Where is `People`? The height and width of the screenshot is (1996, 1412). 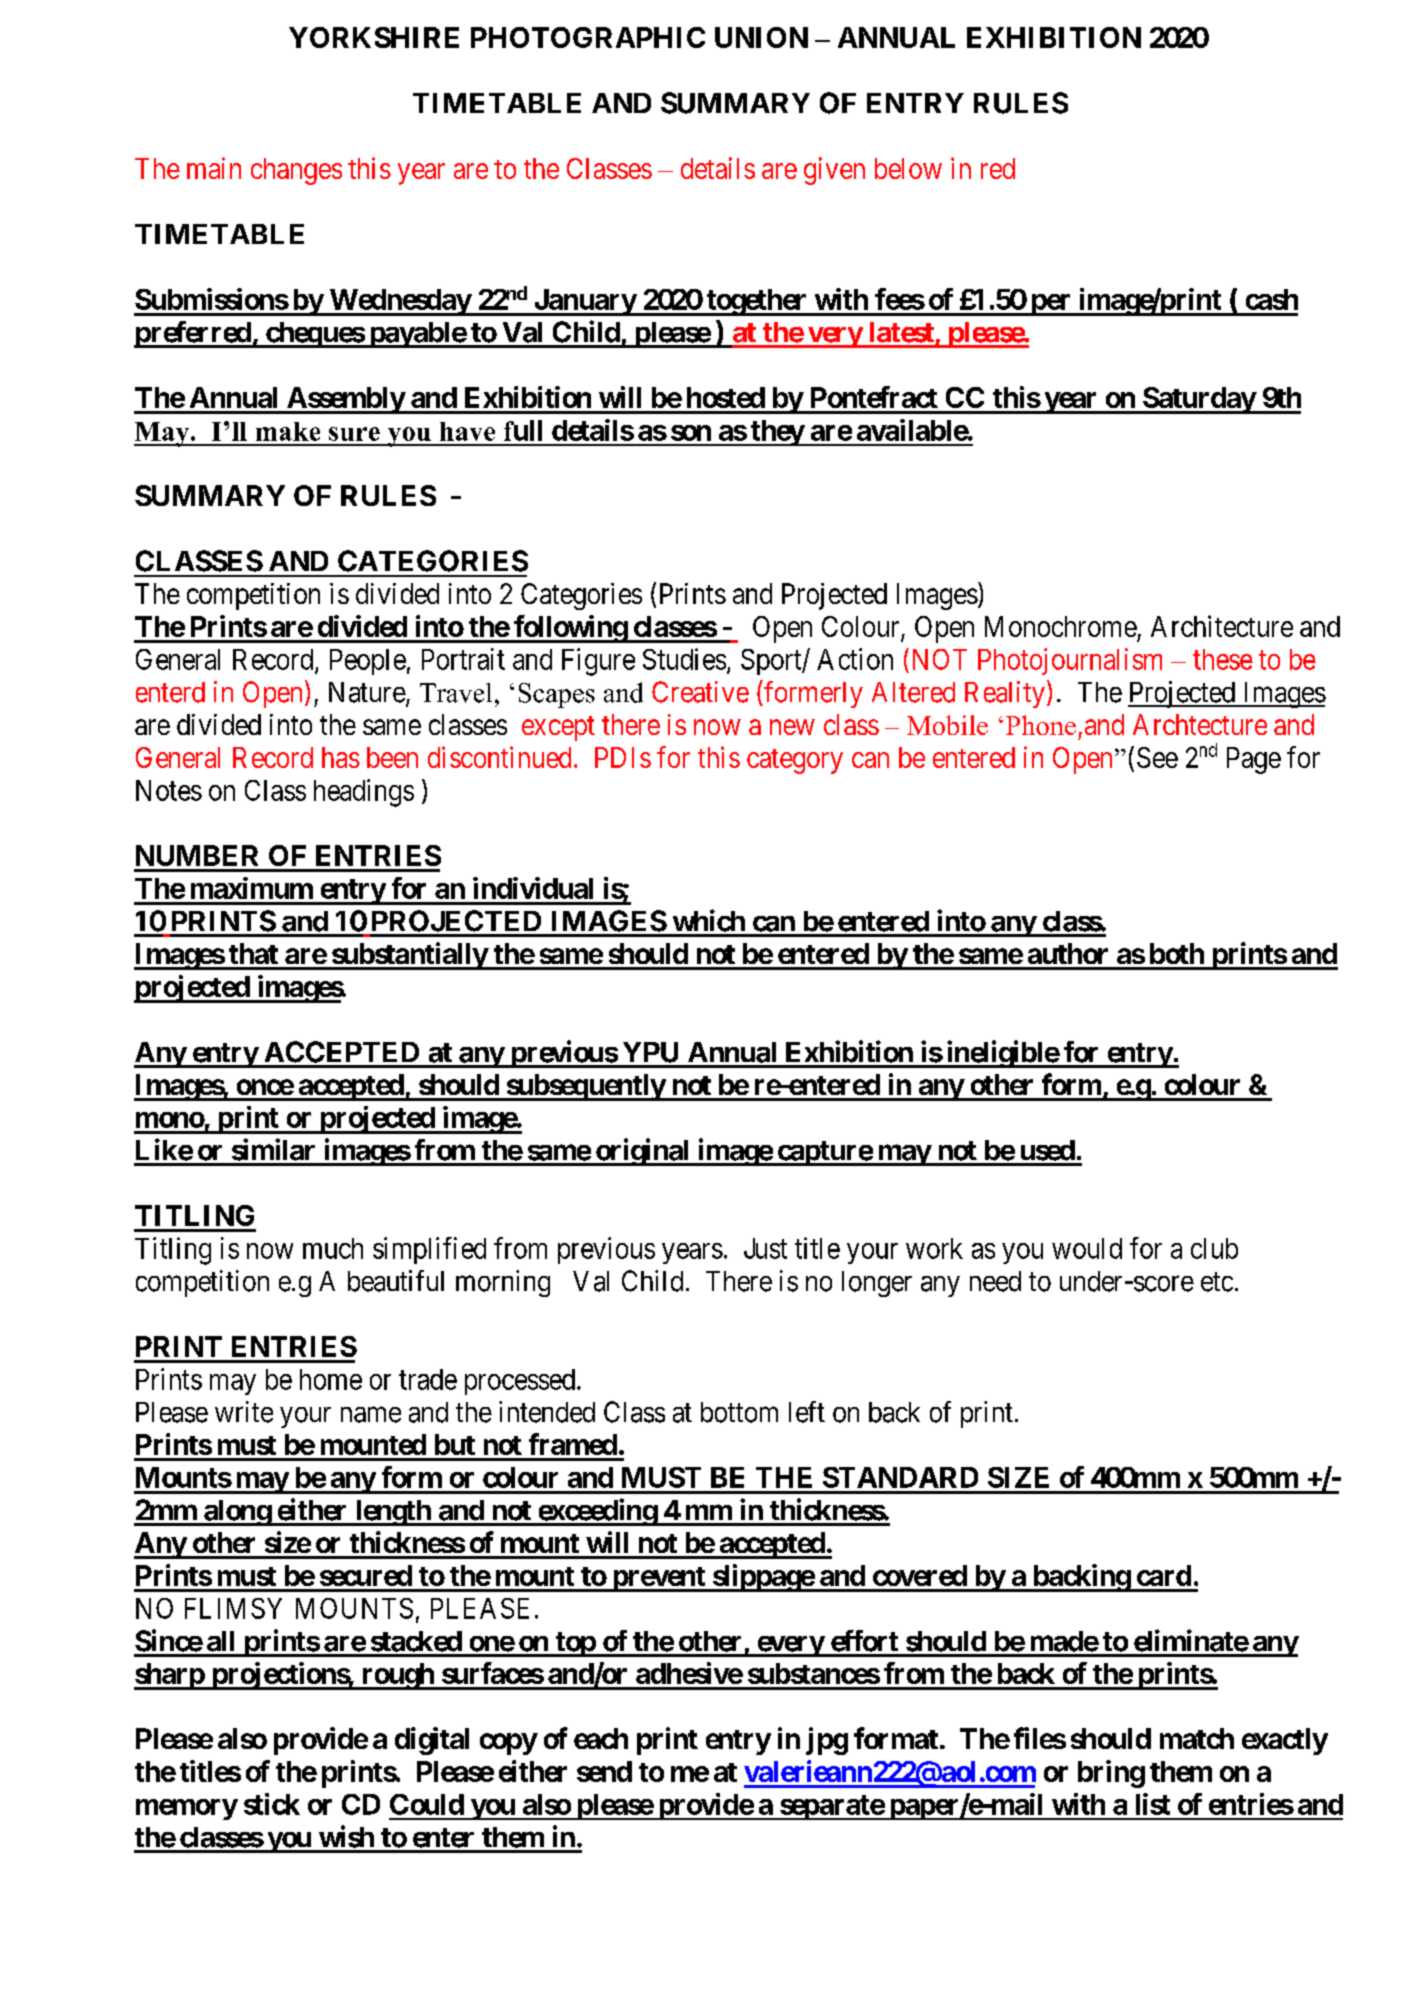
People is located at coordinates (368, 662).
